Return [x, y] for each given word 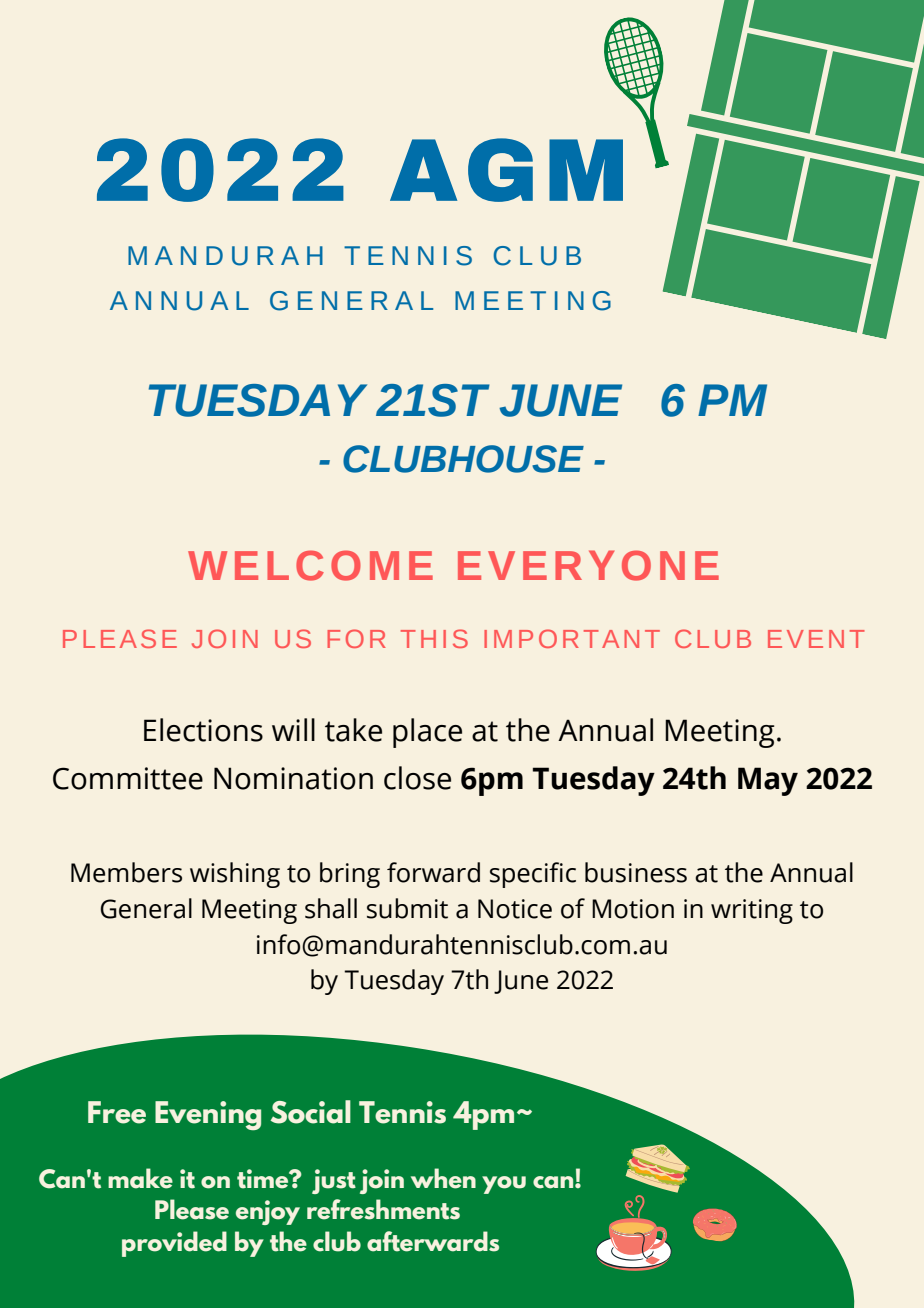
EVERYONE [588, 565]
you [504, 1185]
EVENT [816, 639]
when [443, 1178]
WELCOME [310, 565]
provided [174, 1244]
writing [752, 911]
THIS [434, 638]
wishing [235, 875]
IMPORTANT [572, 638]
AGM [506, 170]
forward [433, 872]
